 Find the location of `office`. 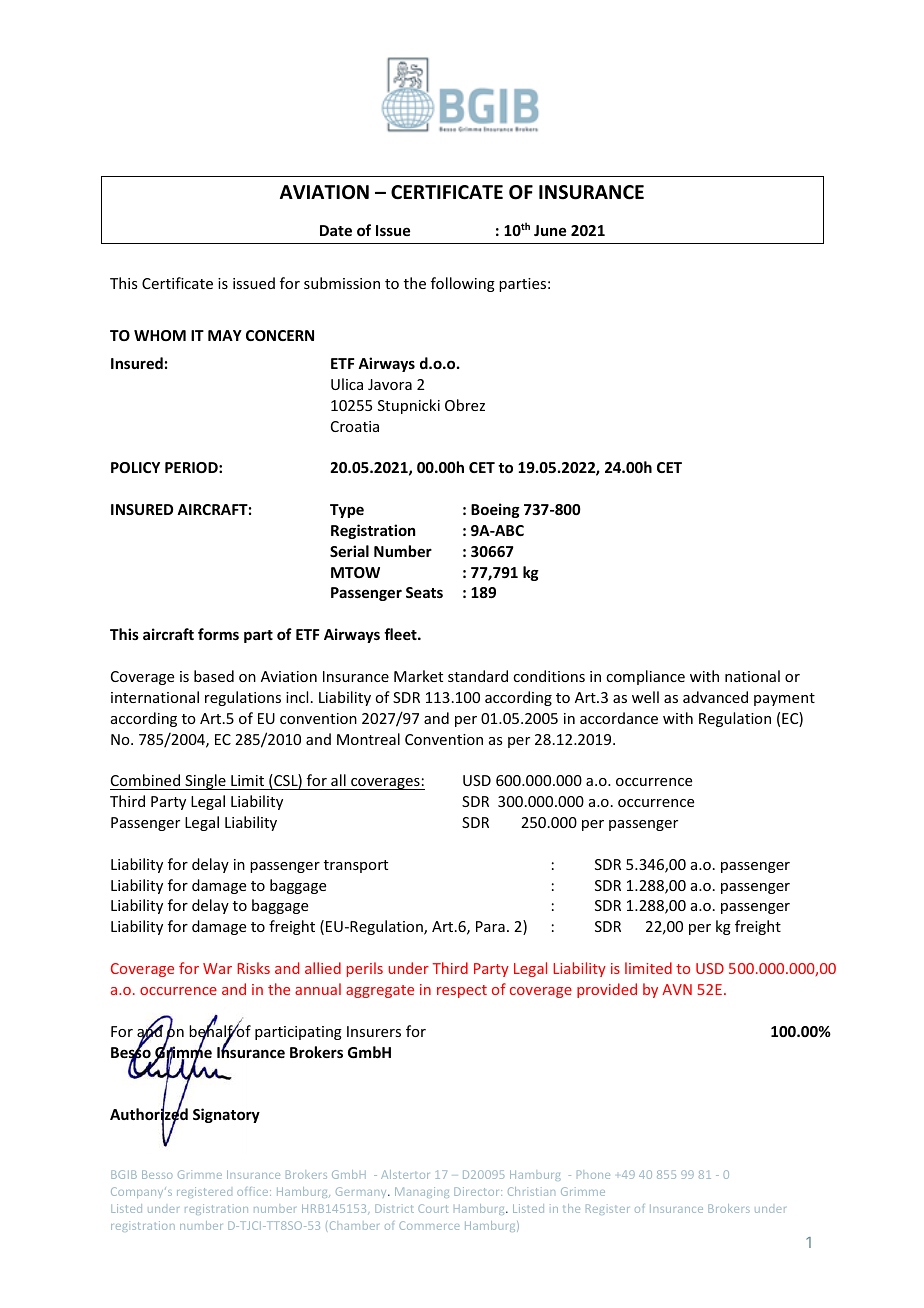

office is located at coordinates (254, 1191).
